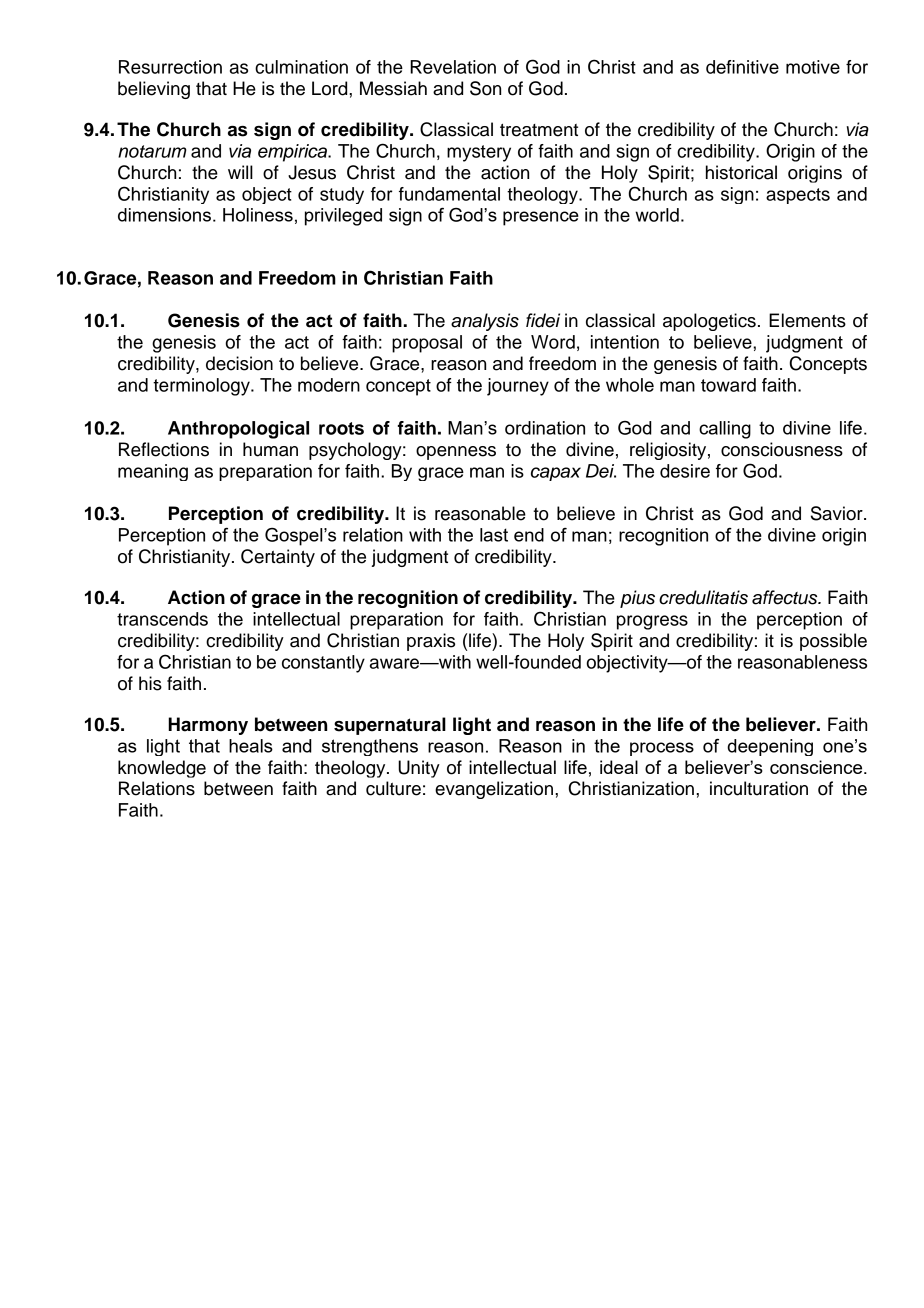  I want to click on Unity, so click(419, 769).
